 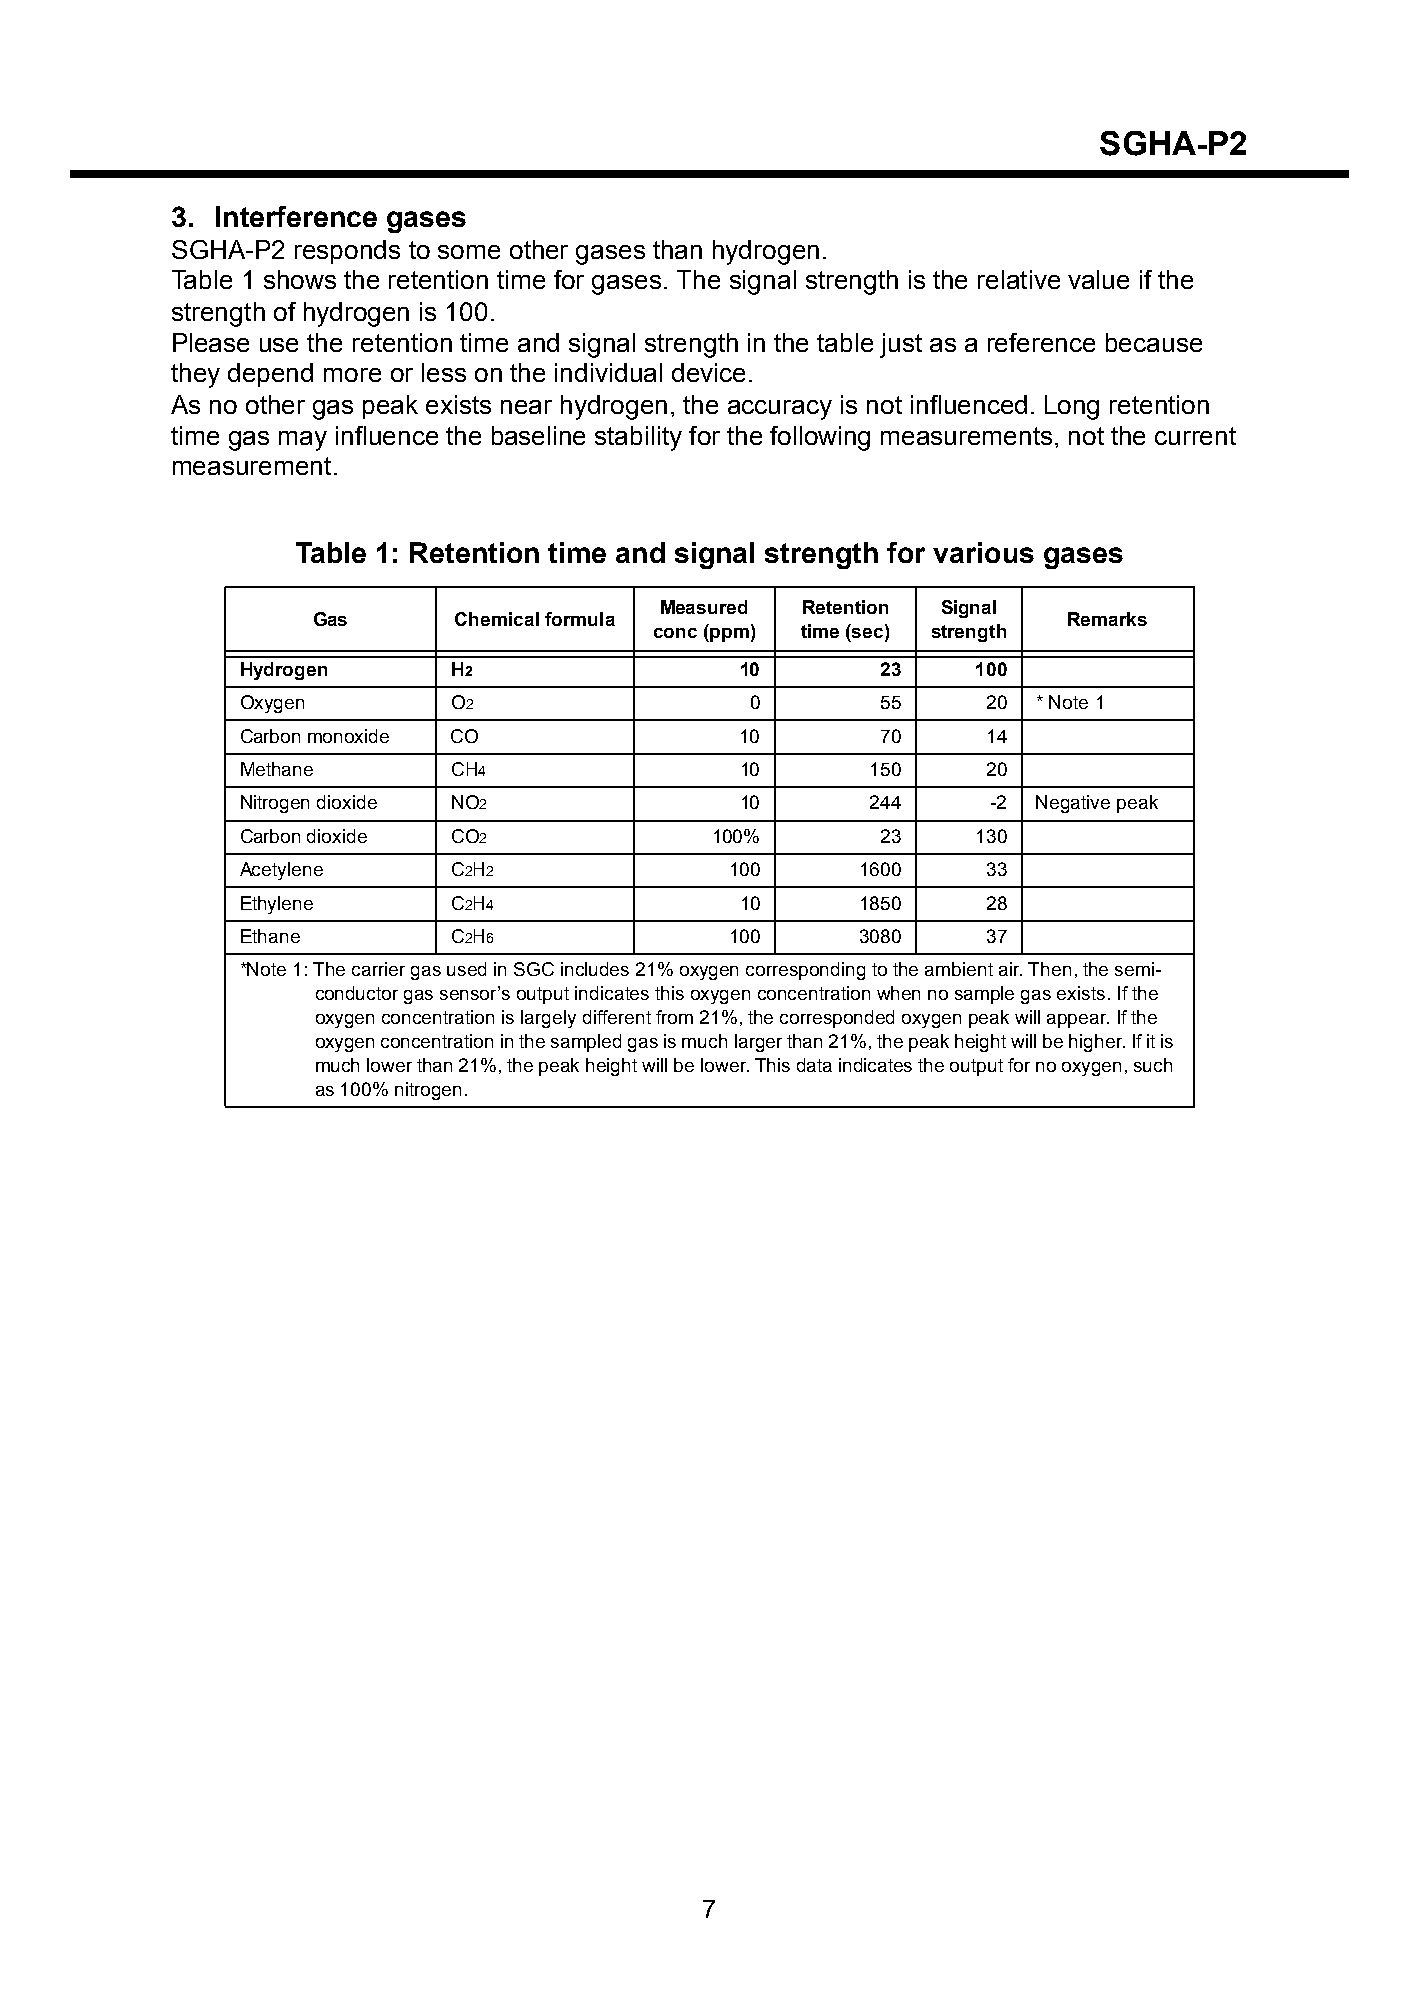 I want to click on responds, so click(x=347, y=252).
